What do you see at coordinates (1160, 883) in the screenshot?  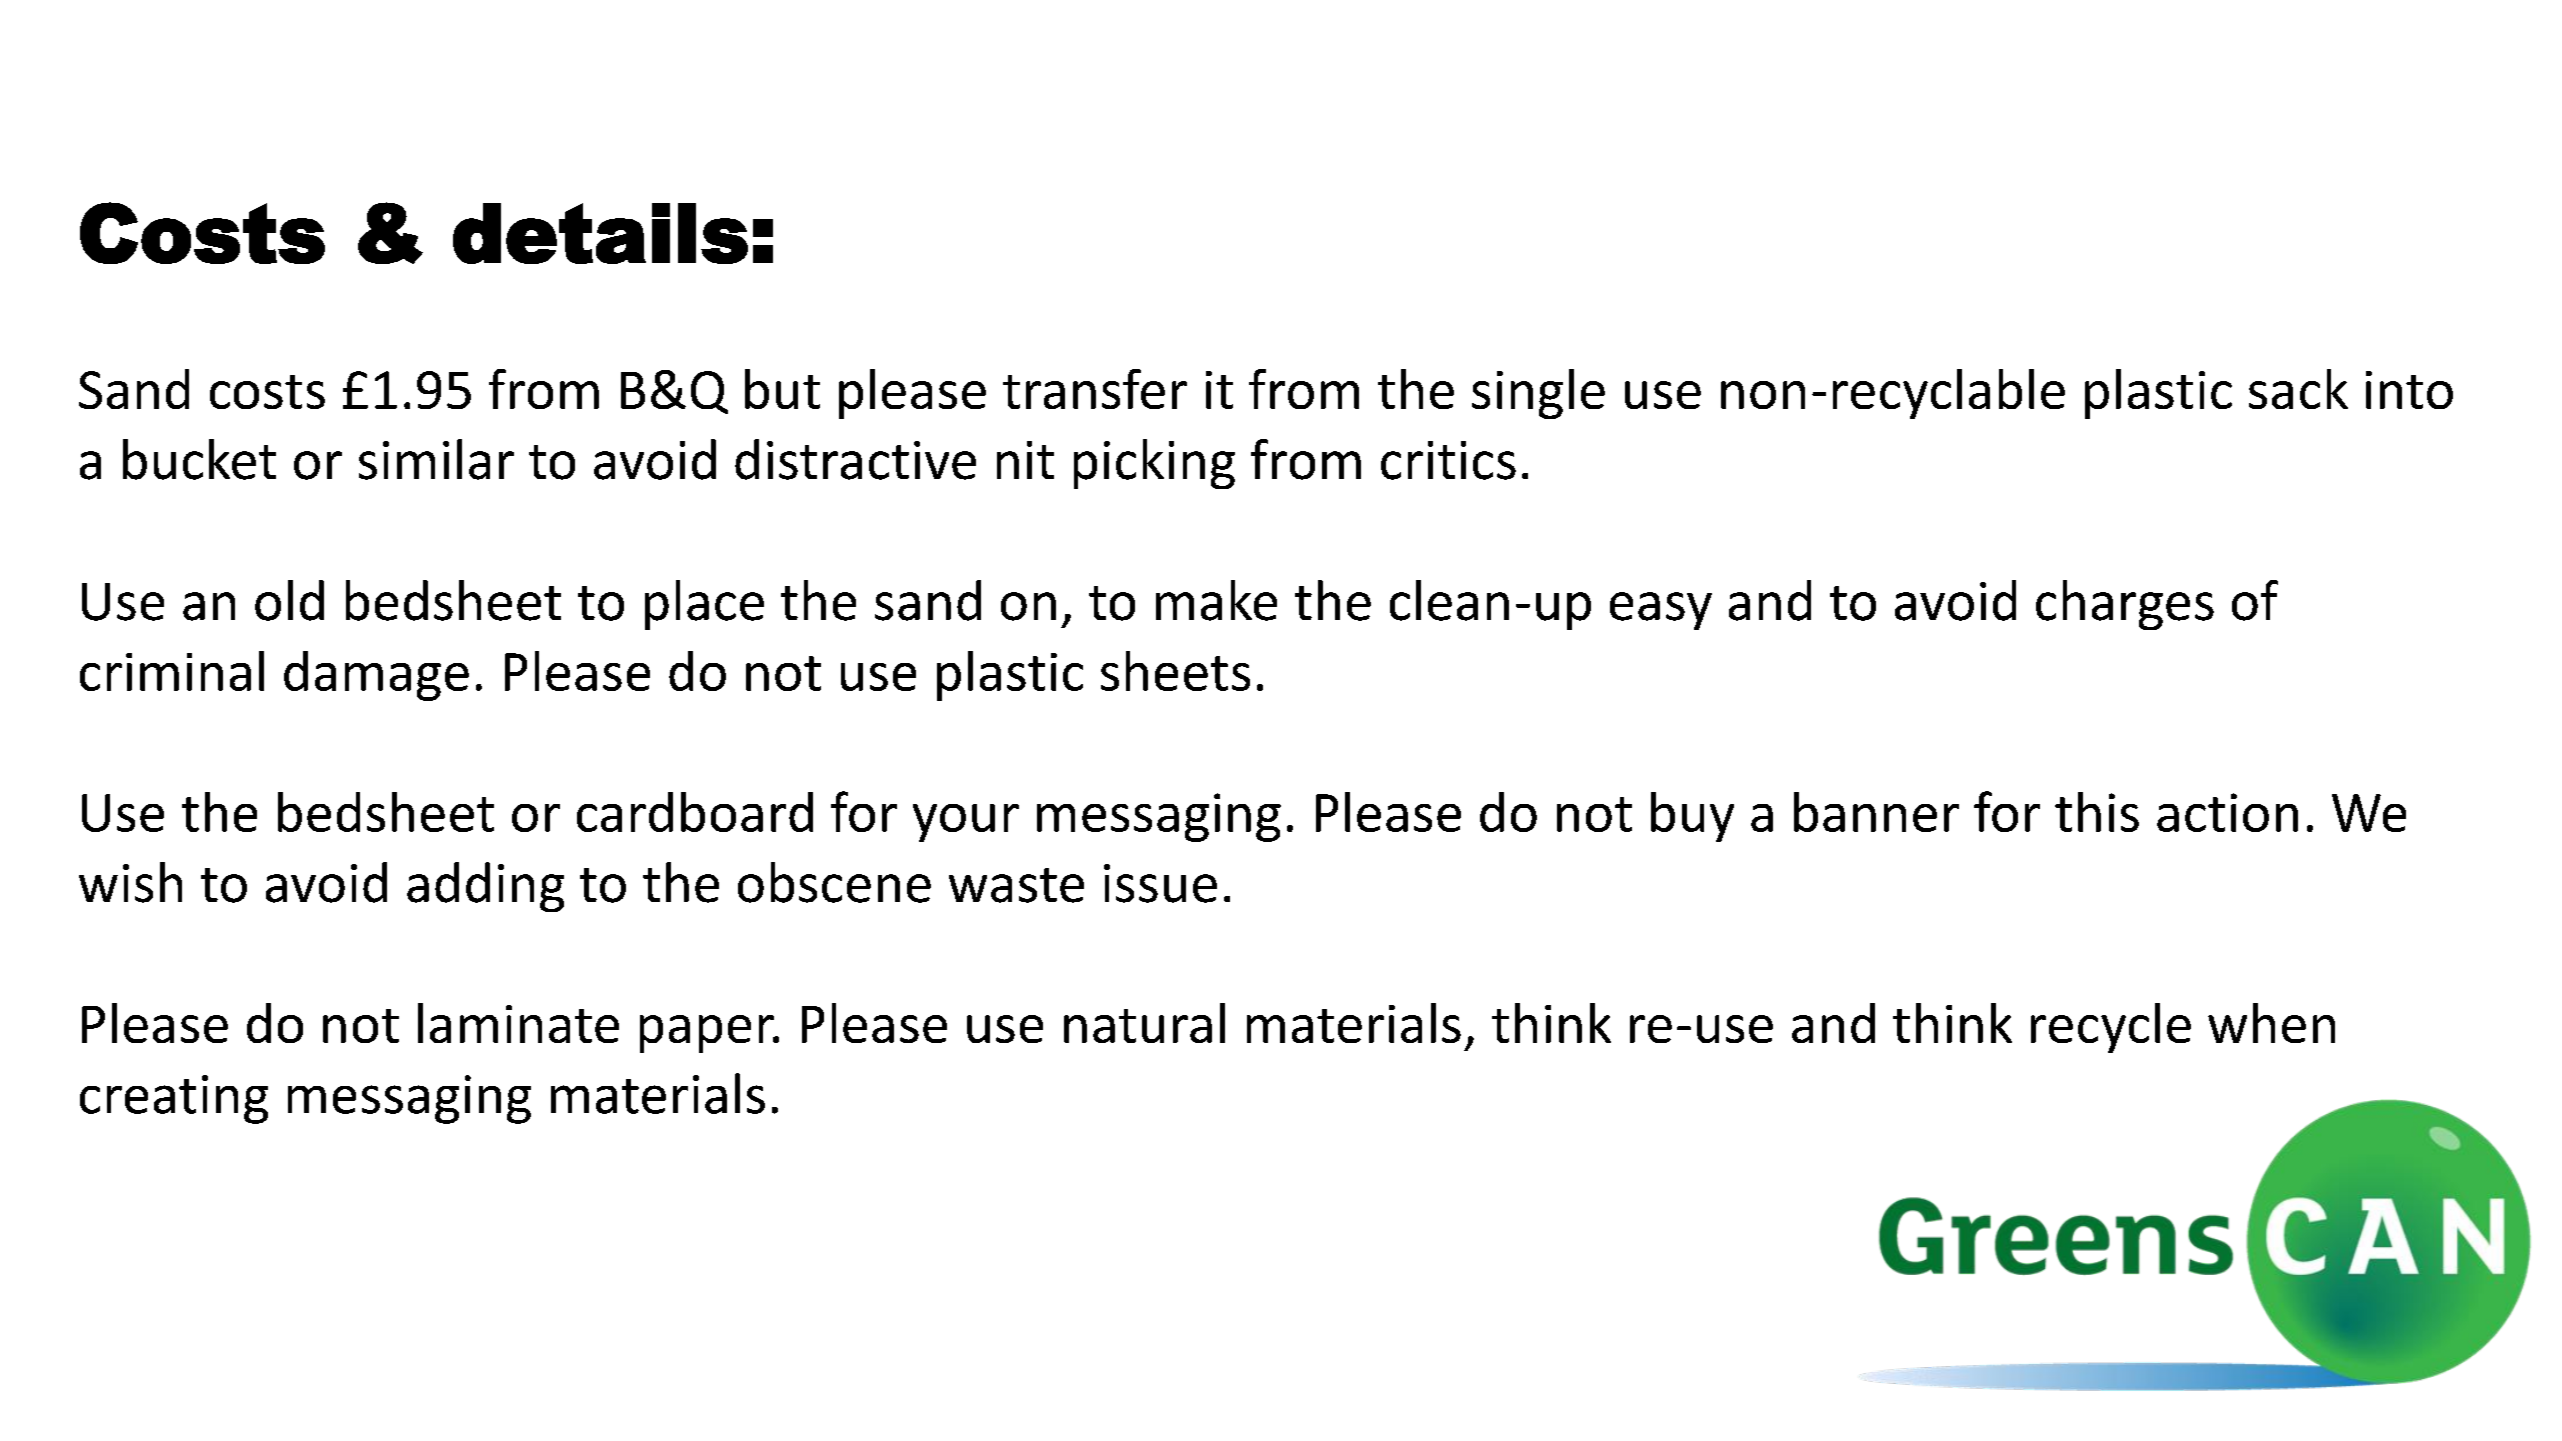 I see `issue` at bounding box center [1160, 883].
